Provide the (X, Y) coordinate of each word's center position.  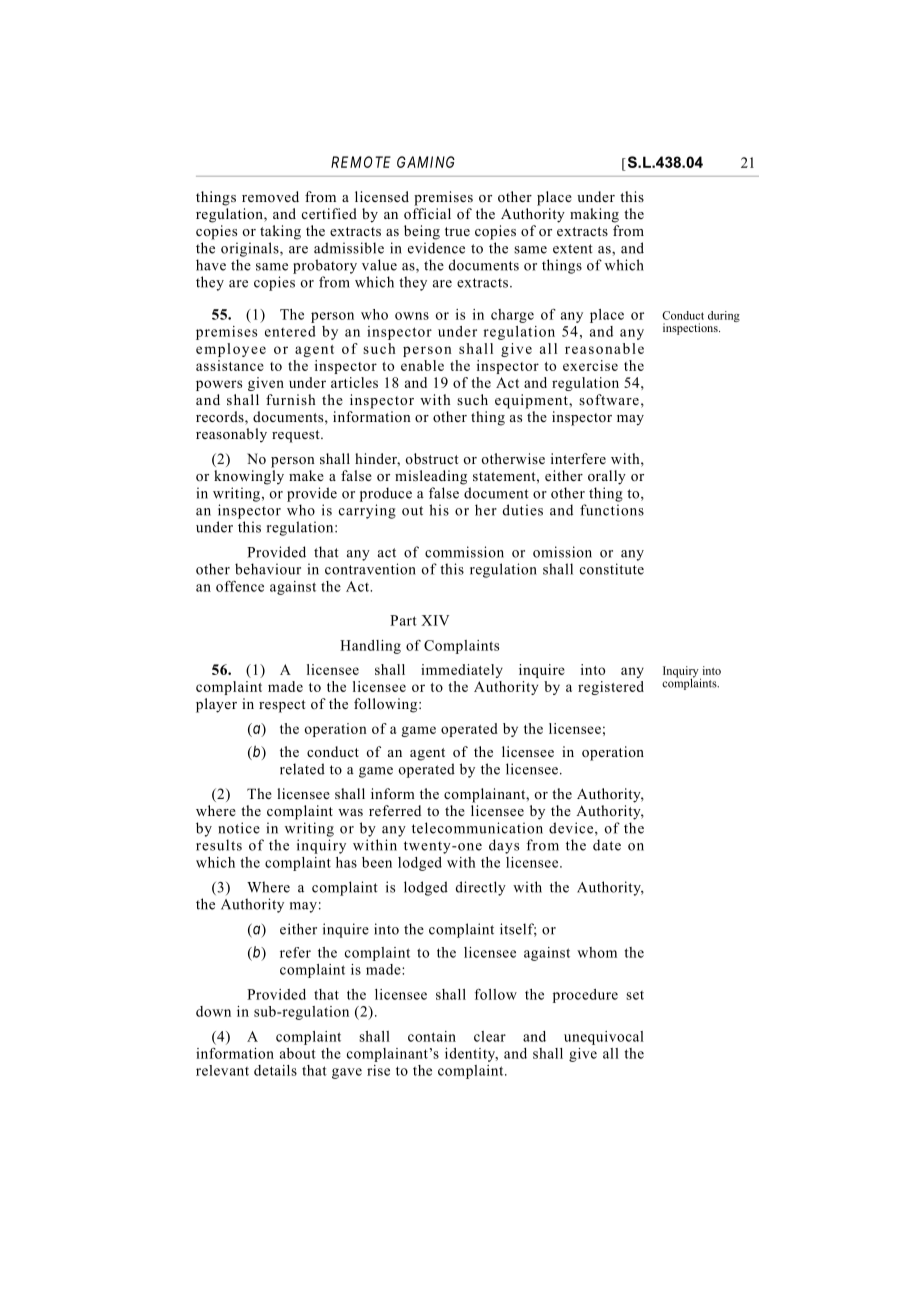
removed (270, 196)
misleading (431, 477)
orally (607, 477)
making (594, 215)
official (427, 213)
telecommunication (477, 828)
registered (611, 688)
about (298, 1053)
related (302, 769)
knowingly (249, 477)
